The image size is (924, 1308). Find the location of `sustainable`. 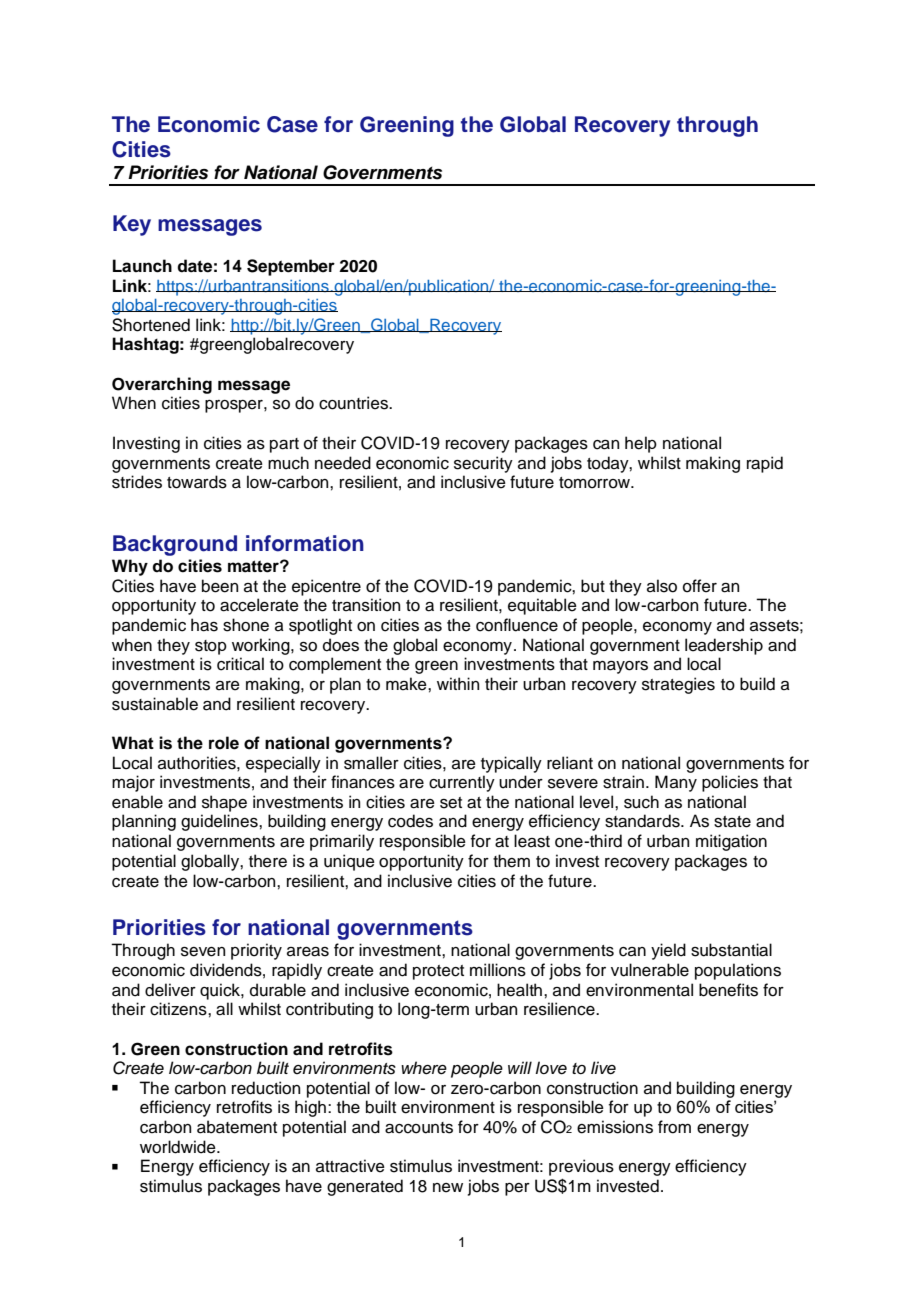

sustainable is located at coordinates (155, 704).
